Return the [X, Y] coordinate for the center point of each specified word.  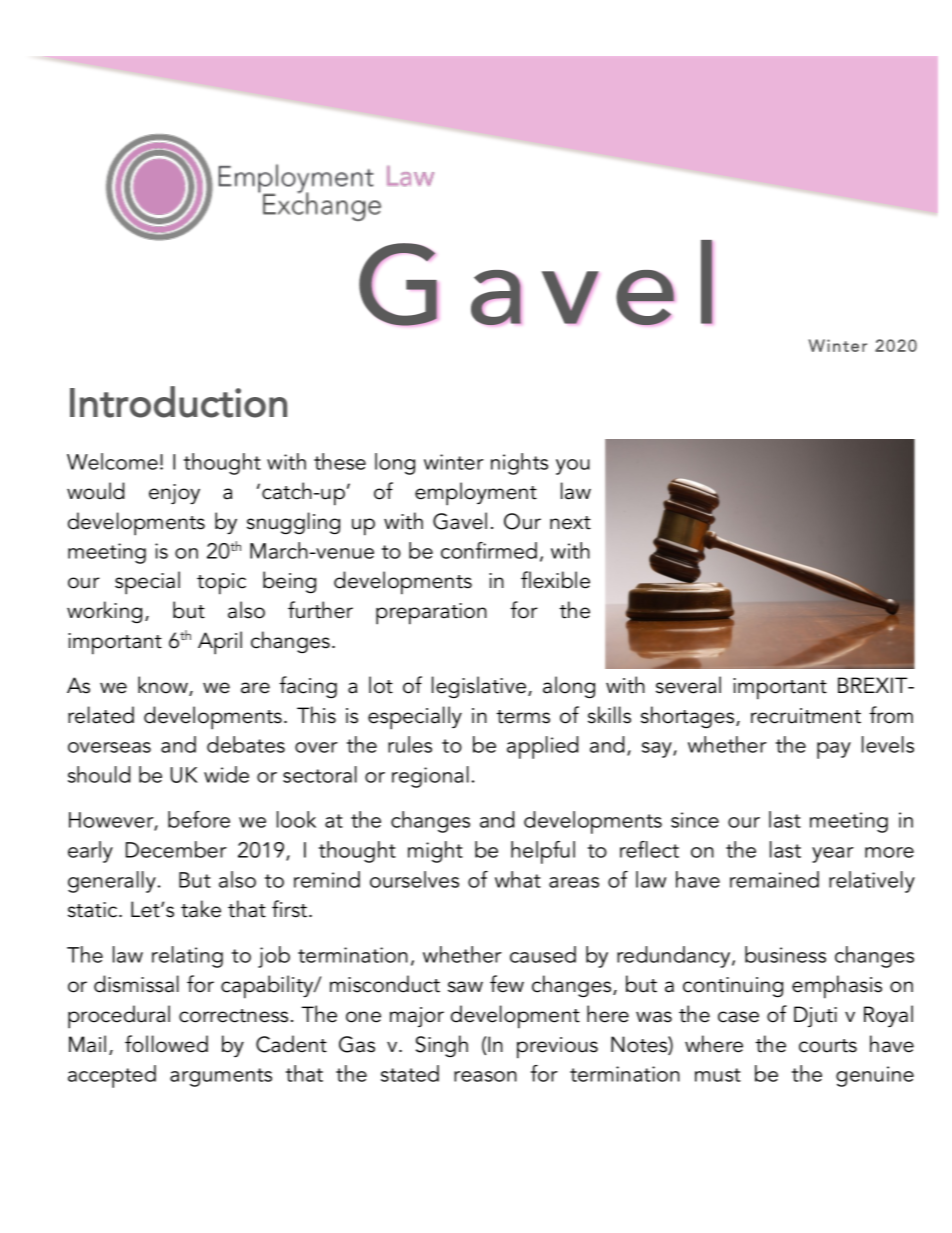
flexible [555, 580]
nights [519, 464]
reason [485, 1076]
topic [221, 584]
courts [828, 1046]
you [573, 467]
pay [834, 750]
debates [246, 744]
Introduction [178, 402]
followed [166, 1044]
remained [774, 879]
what [518, 879]
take [201, 909]
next [570, 523]
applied [542, 747]
